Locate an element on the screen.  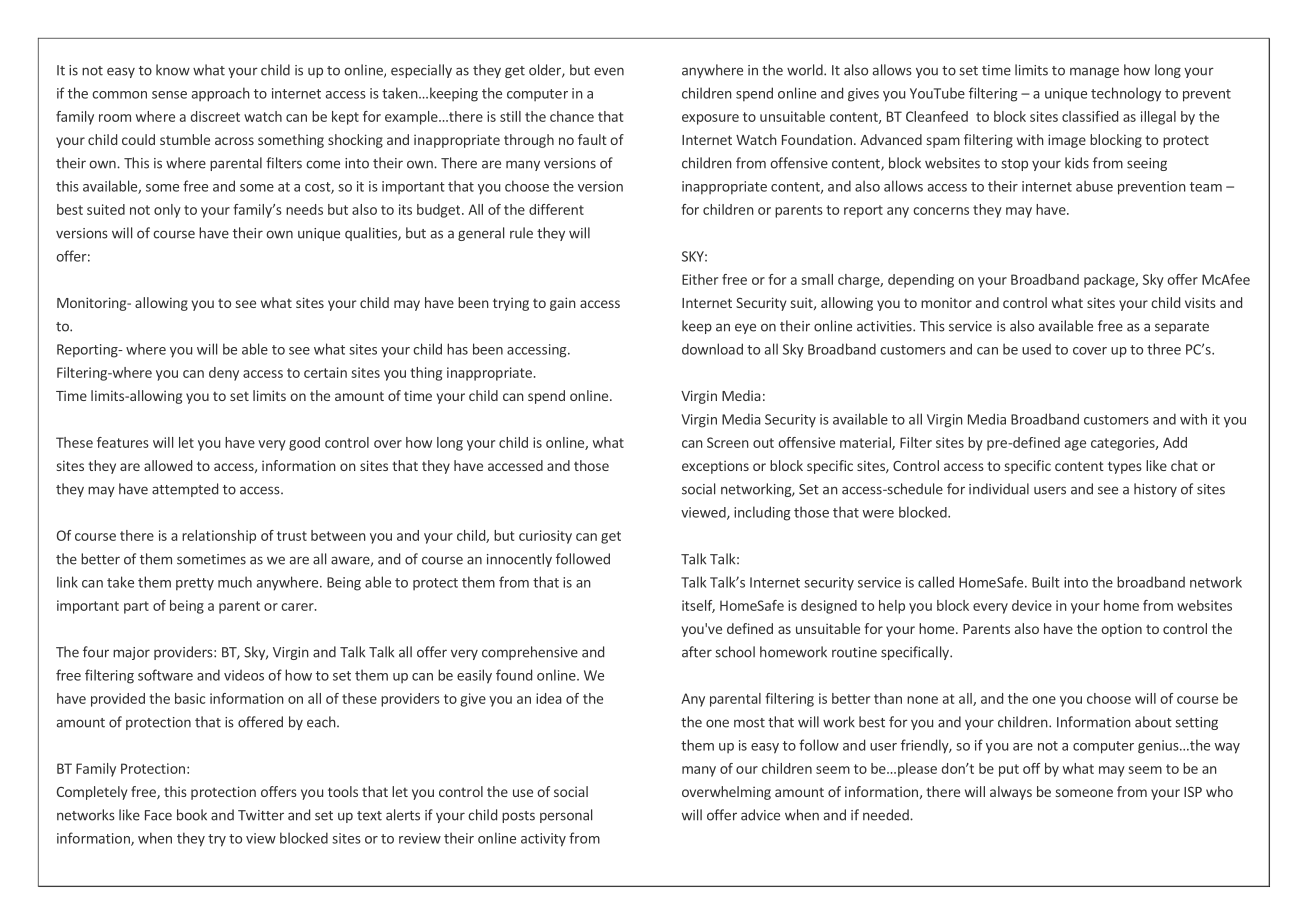
exceptions is located at coordinates (715, 467).
